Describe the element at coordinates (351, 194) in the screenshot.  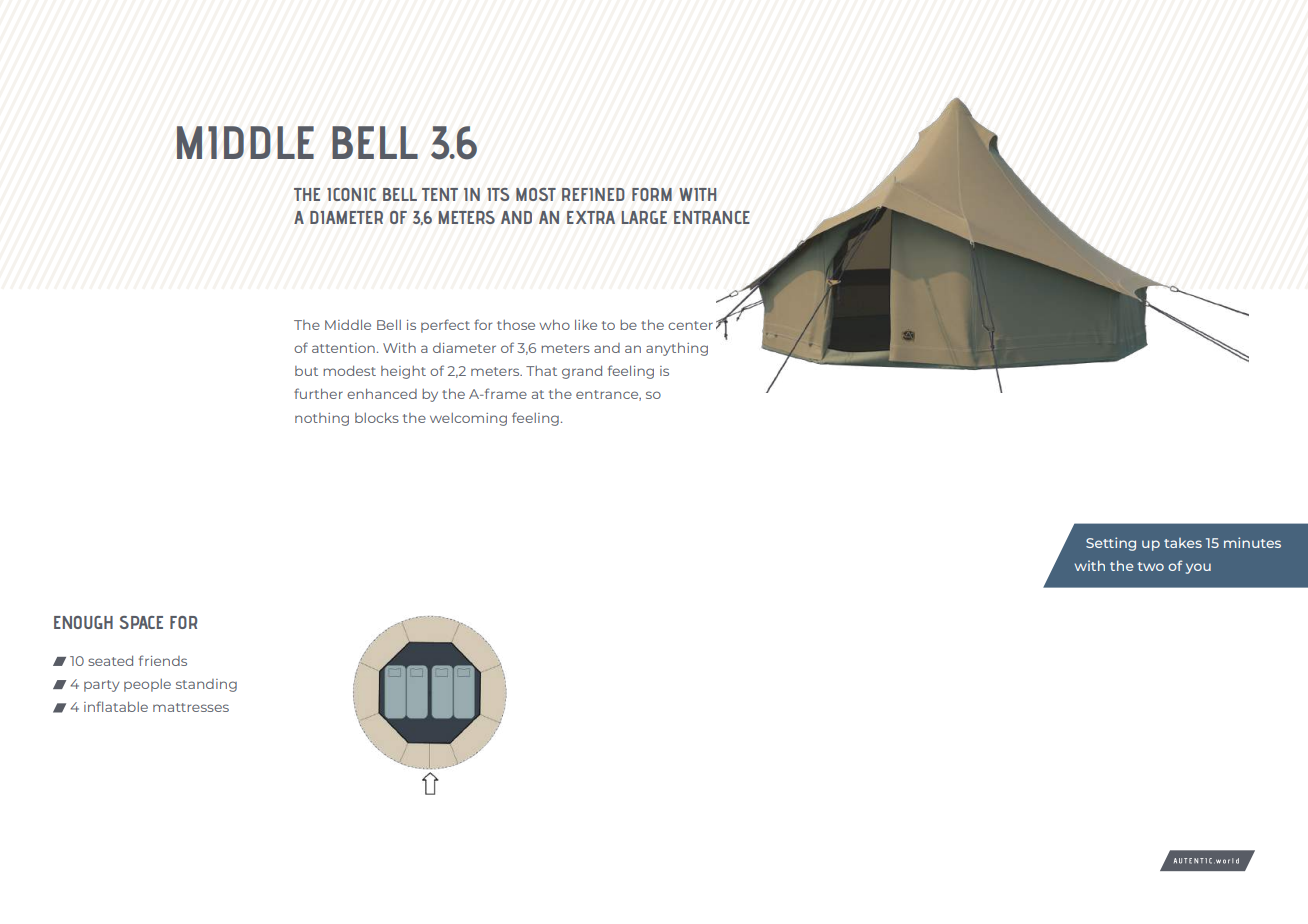
I see `ICONIC` at that location.
